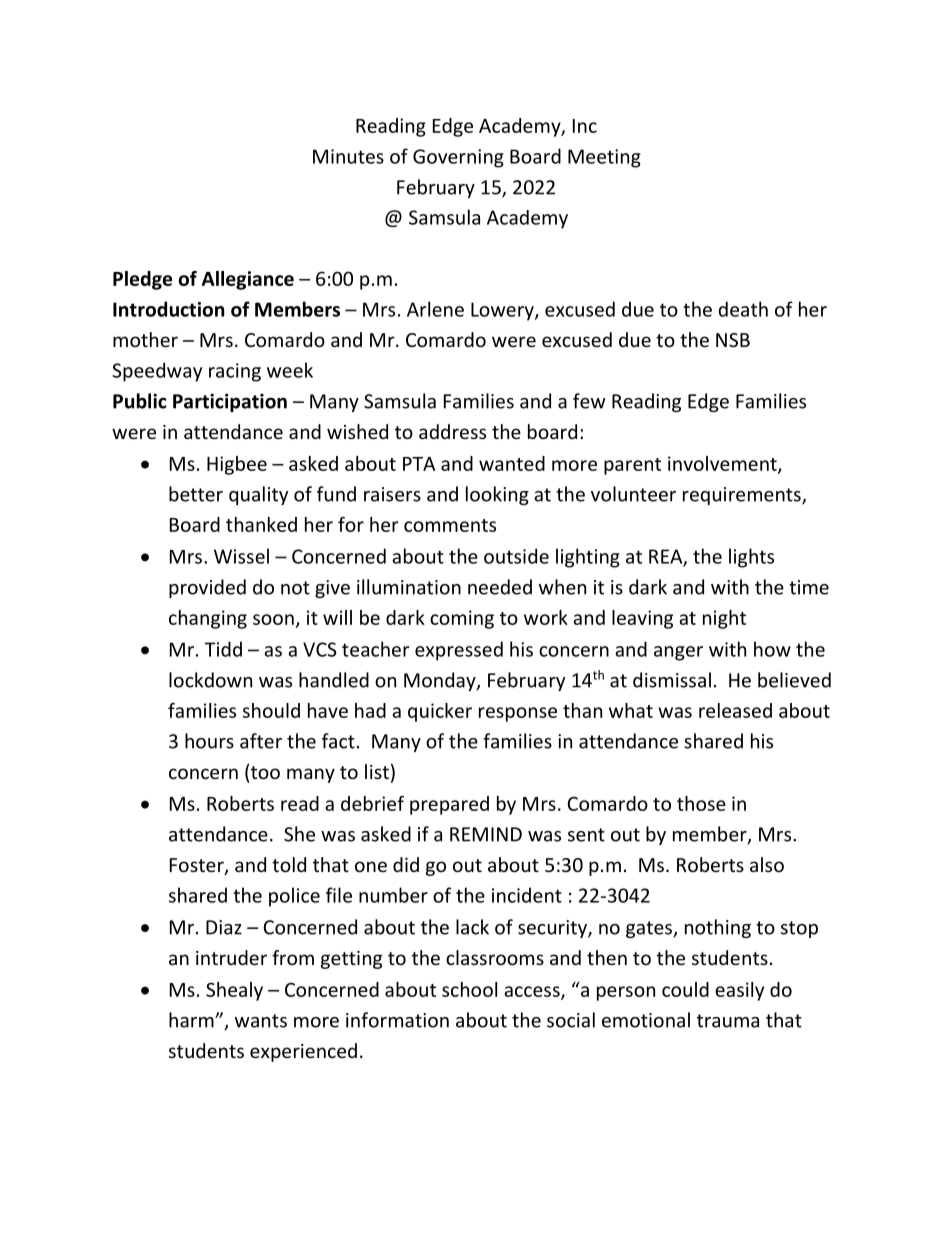  Describe the element at coordinates (348, 156) in the screenshot. I see `Minutes` at that location.
